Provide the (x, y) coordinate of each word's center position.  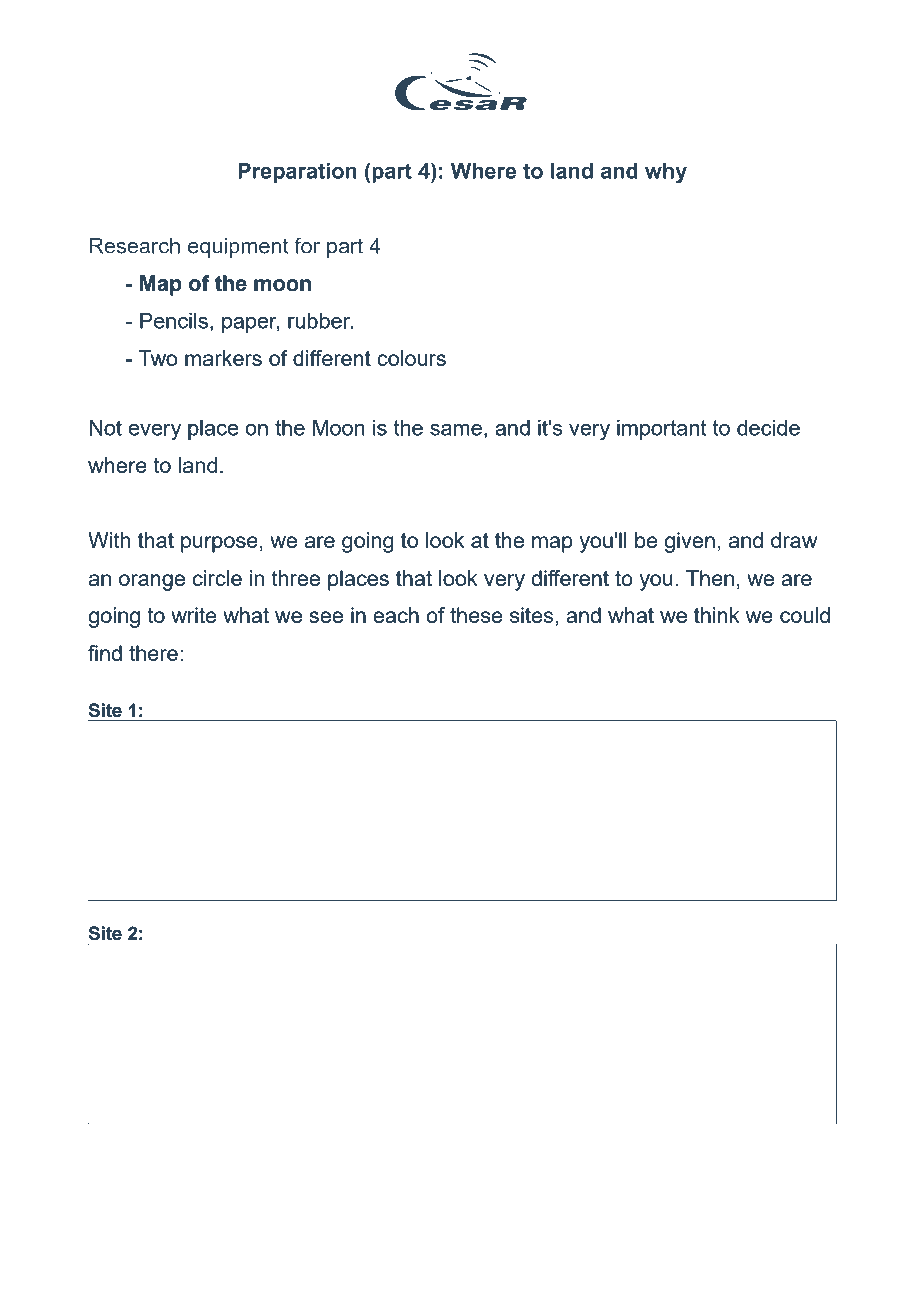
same (456, 430)
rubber (320, 321)
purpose (219, 544)
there (153, 653)
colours (411, 358)
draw (794, 540)
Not (105, 428)
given (690, 542)
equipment (238, 248)
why (666, 173)
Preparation (297, 173)
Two (158, 358)
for (307, 245)
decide (768, 428)
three (296, 578)
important (661, 430)
